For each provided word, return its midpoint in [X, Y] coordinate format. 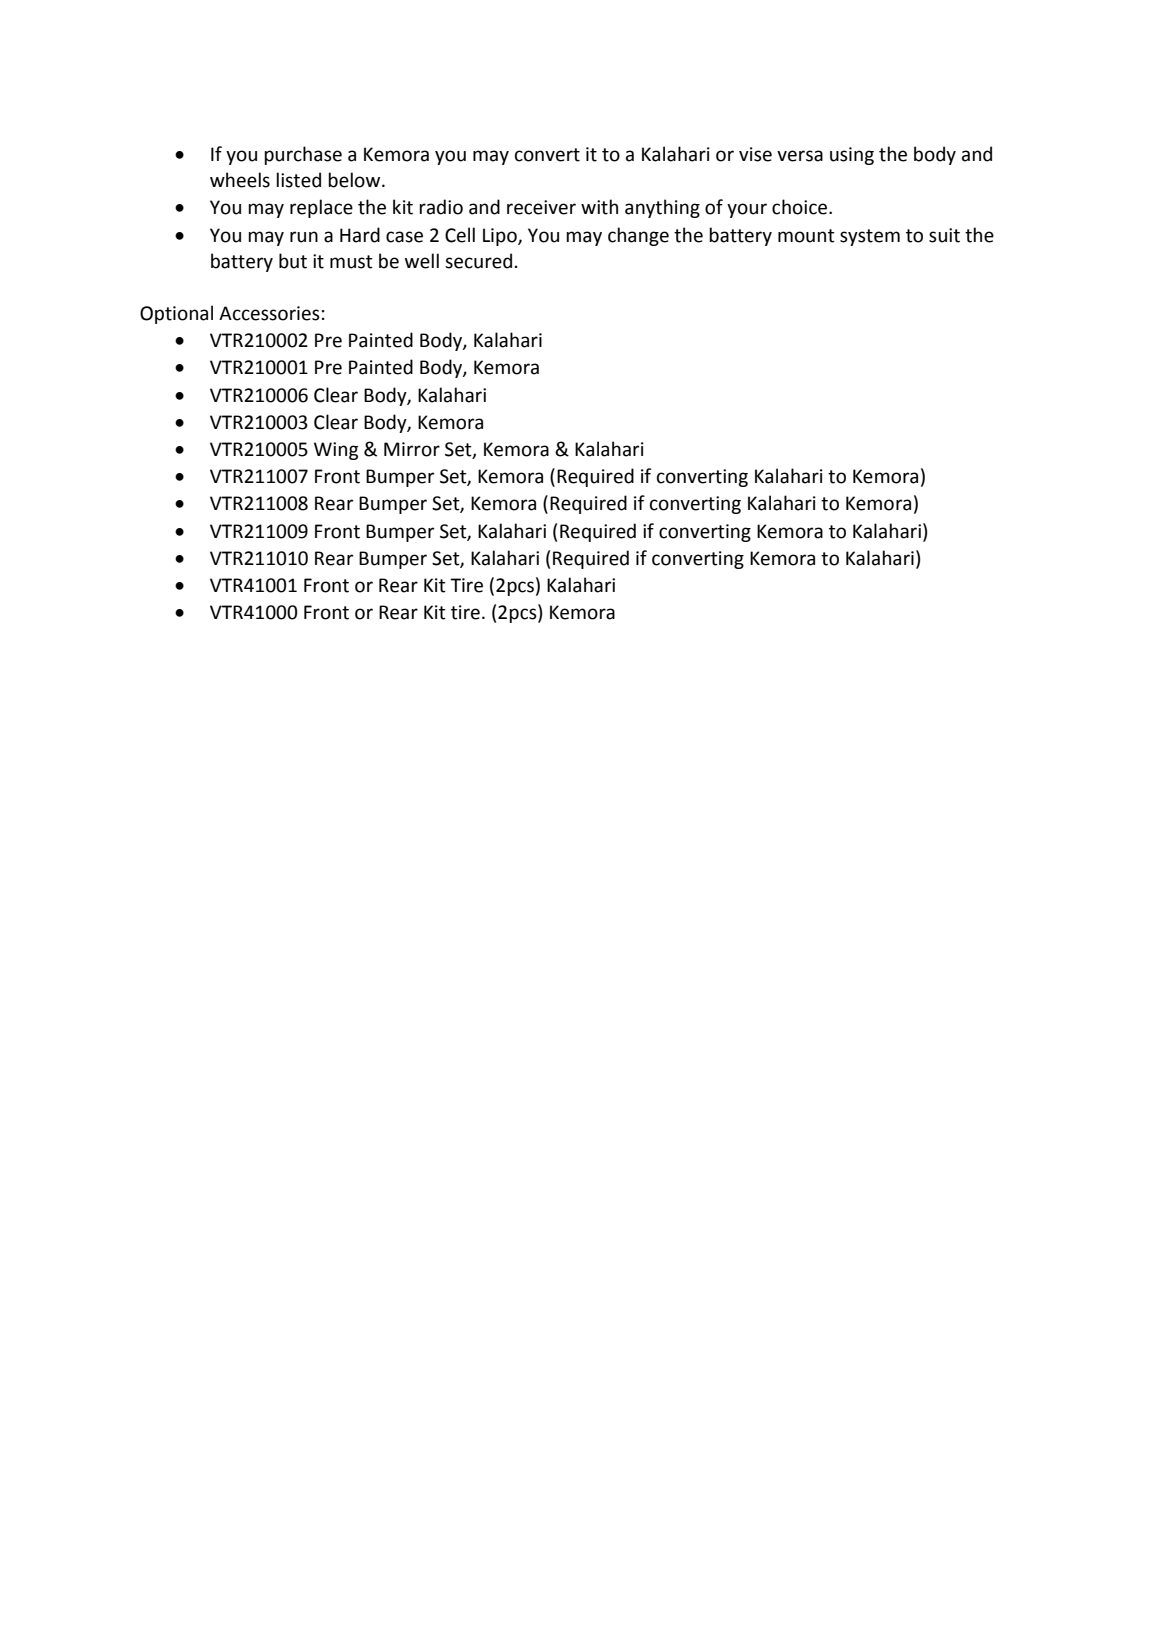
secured [478, 261]
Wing [336, 451]
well [422, 261]
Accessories [269, 313]
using [852, 156]
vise [755, 154]
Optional [176, 314]
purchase [303, 155]
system [870, 237]
